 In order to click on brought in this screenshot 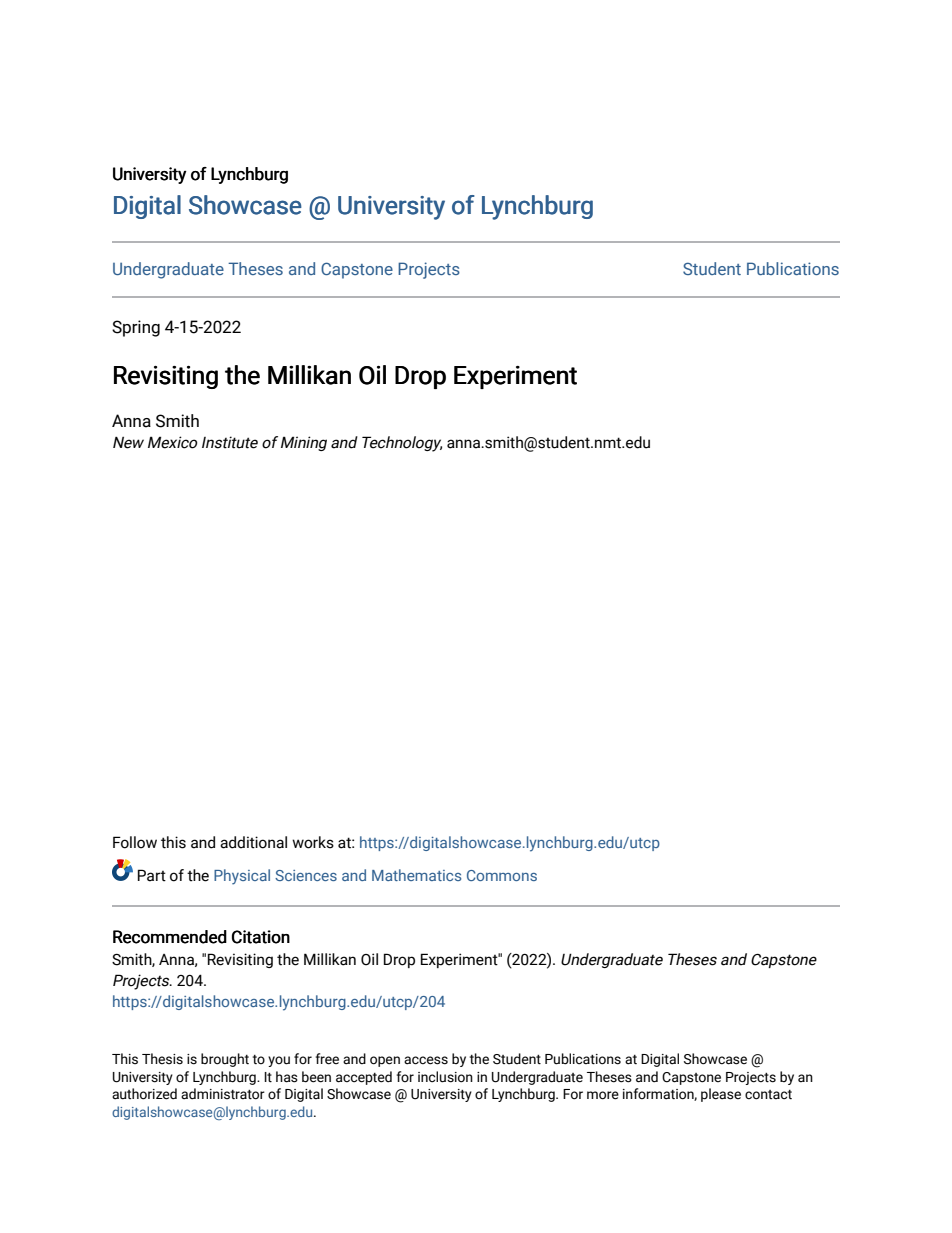, I will do `click(225, 1060)`.
